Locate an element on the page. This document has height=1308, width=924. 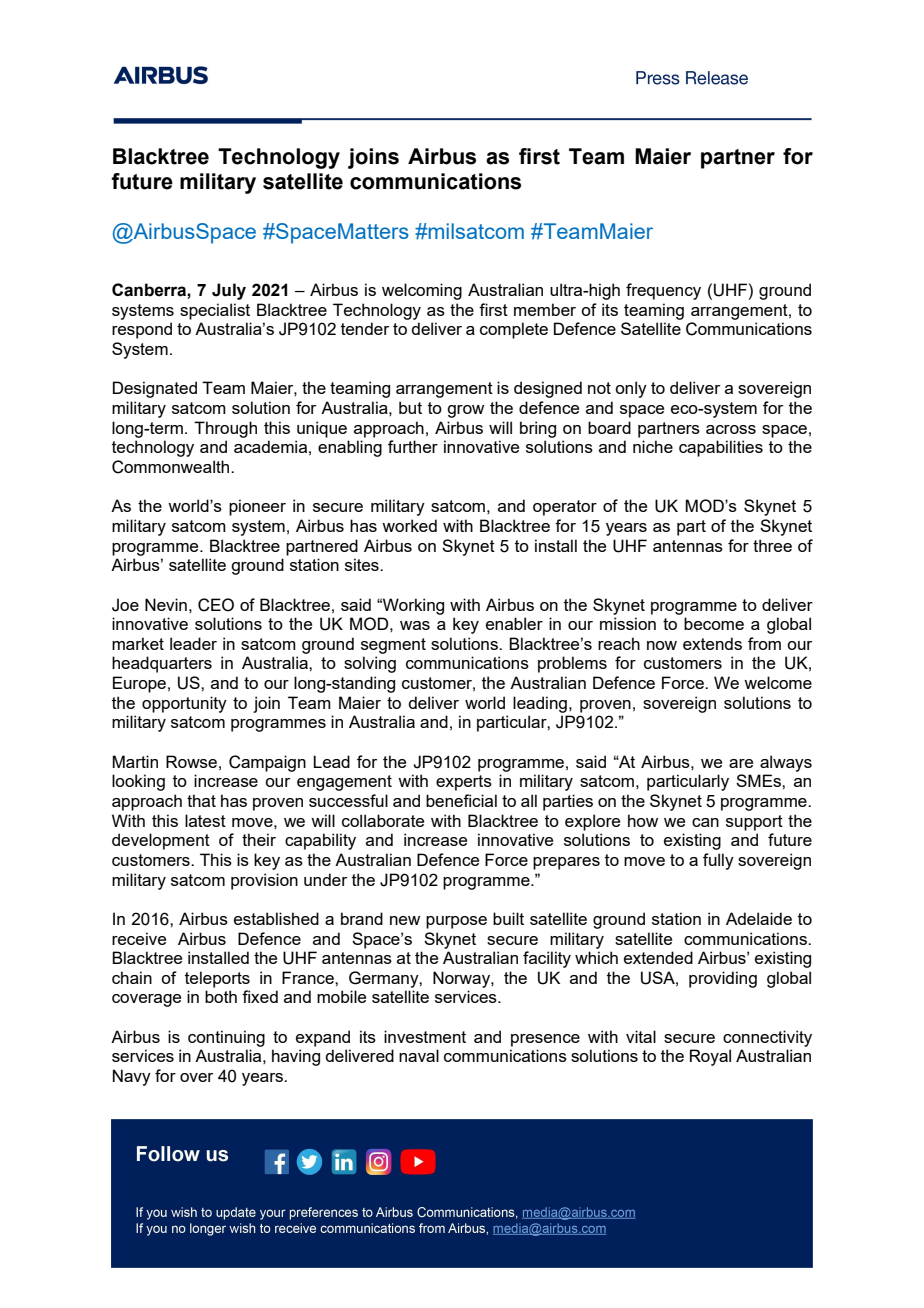
welcoming is located at coordinates (422, 291).
